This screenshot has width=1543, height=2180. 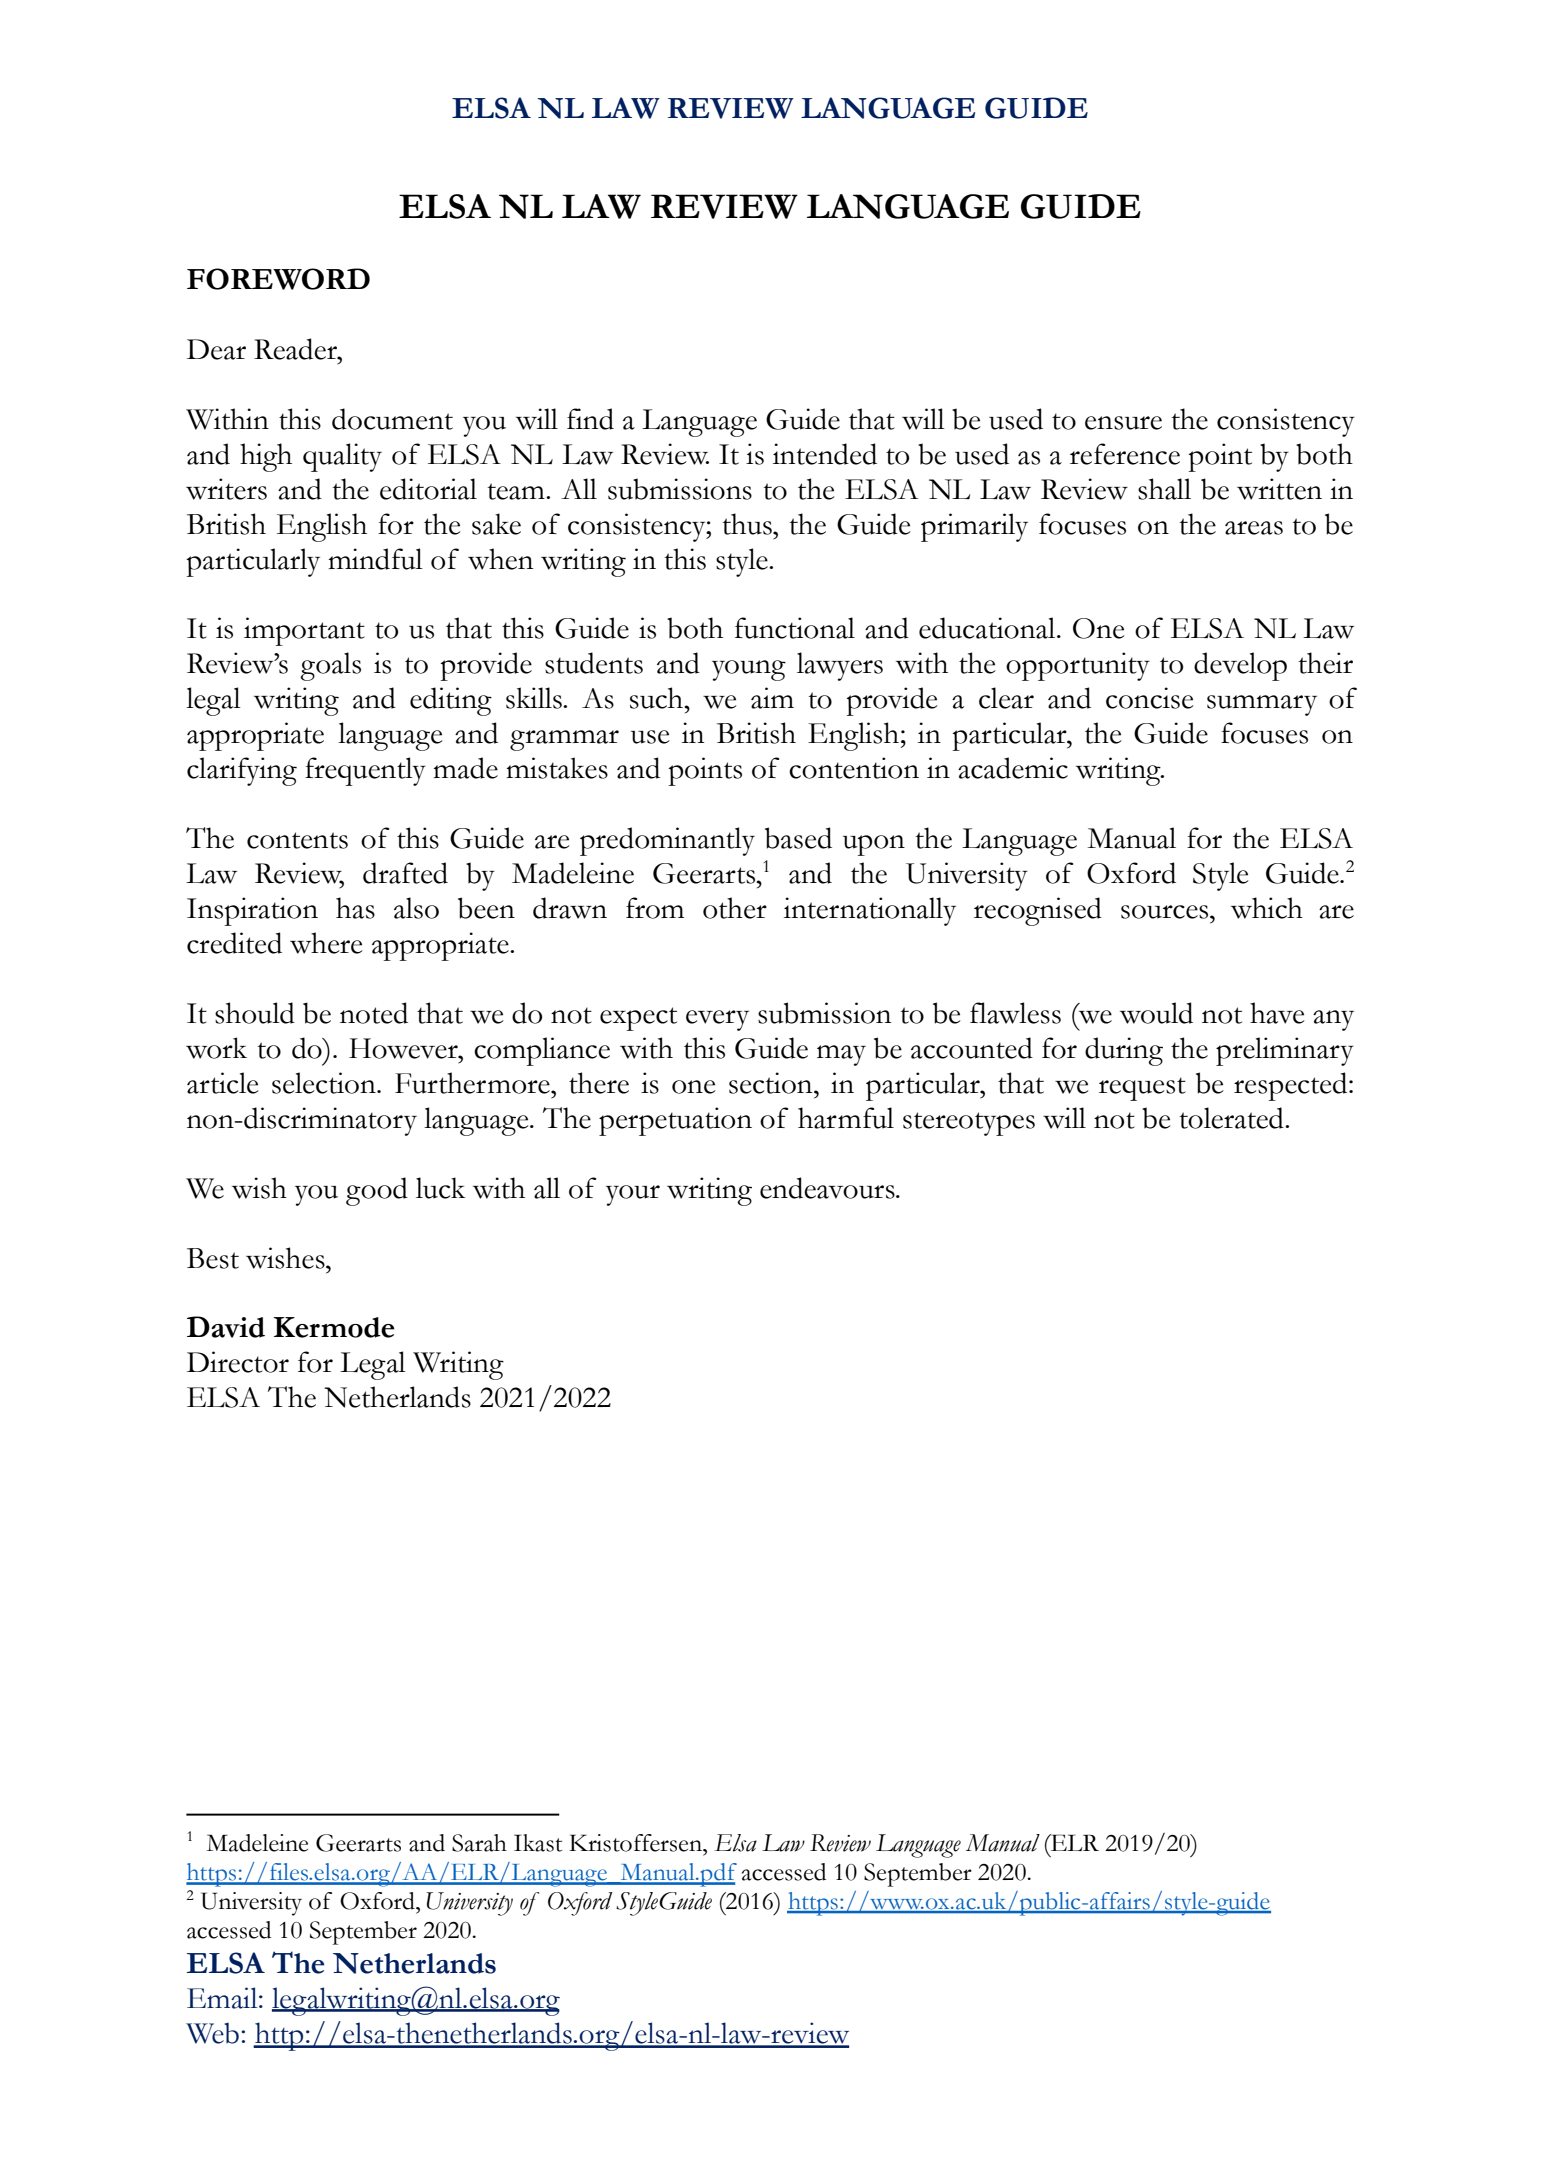 What do you see at coordinates (377, 1191) in the screenshot?
I see `good` at bounding box center [377, 1191].
